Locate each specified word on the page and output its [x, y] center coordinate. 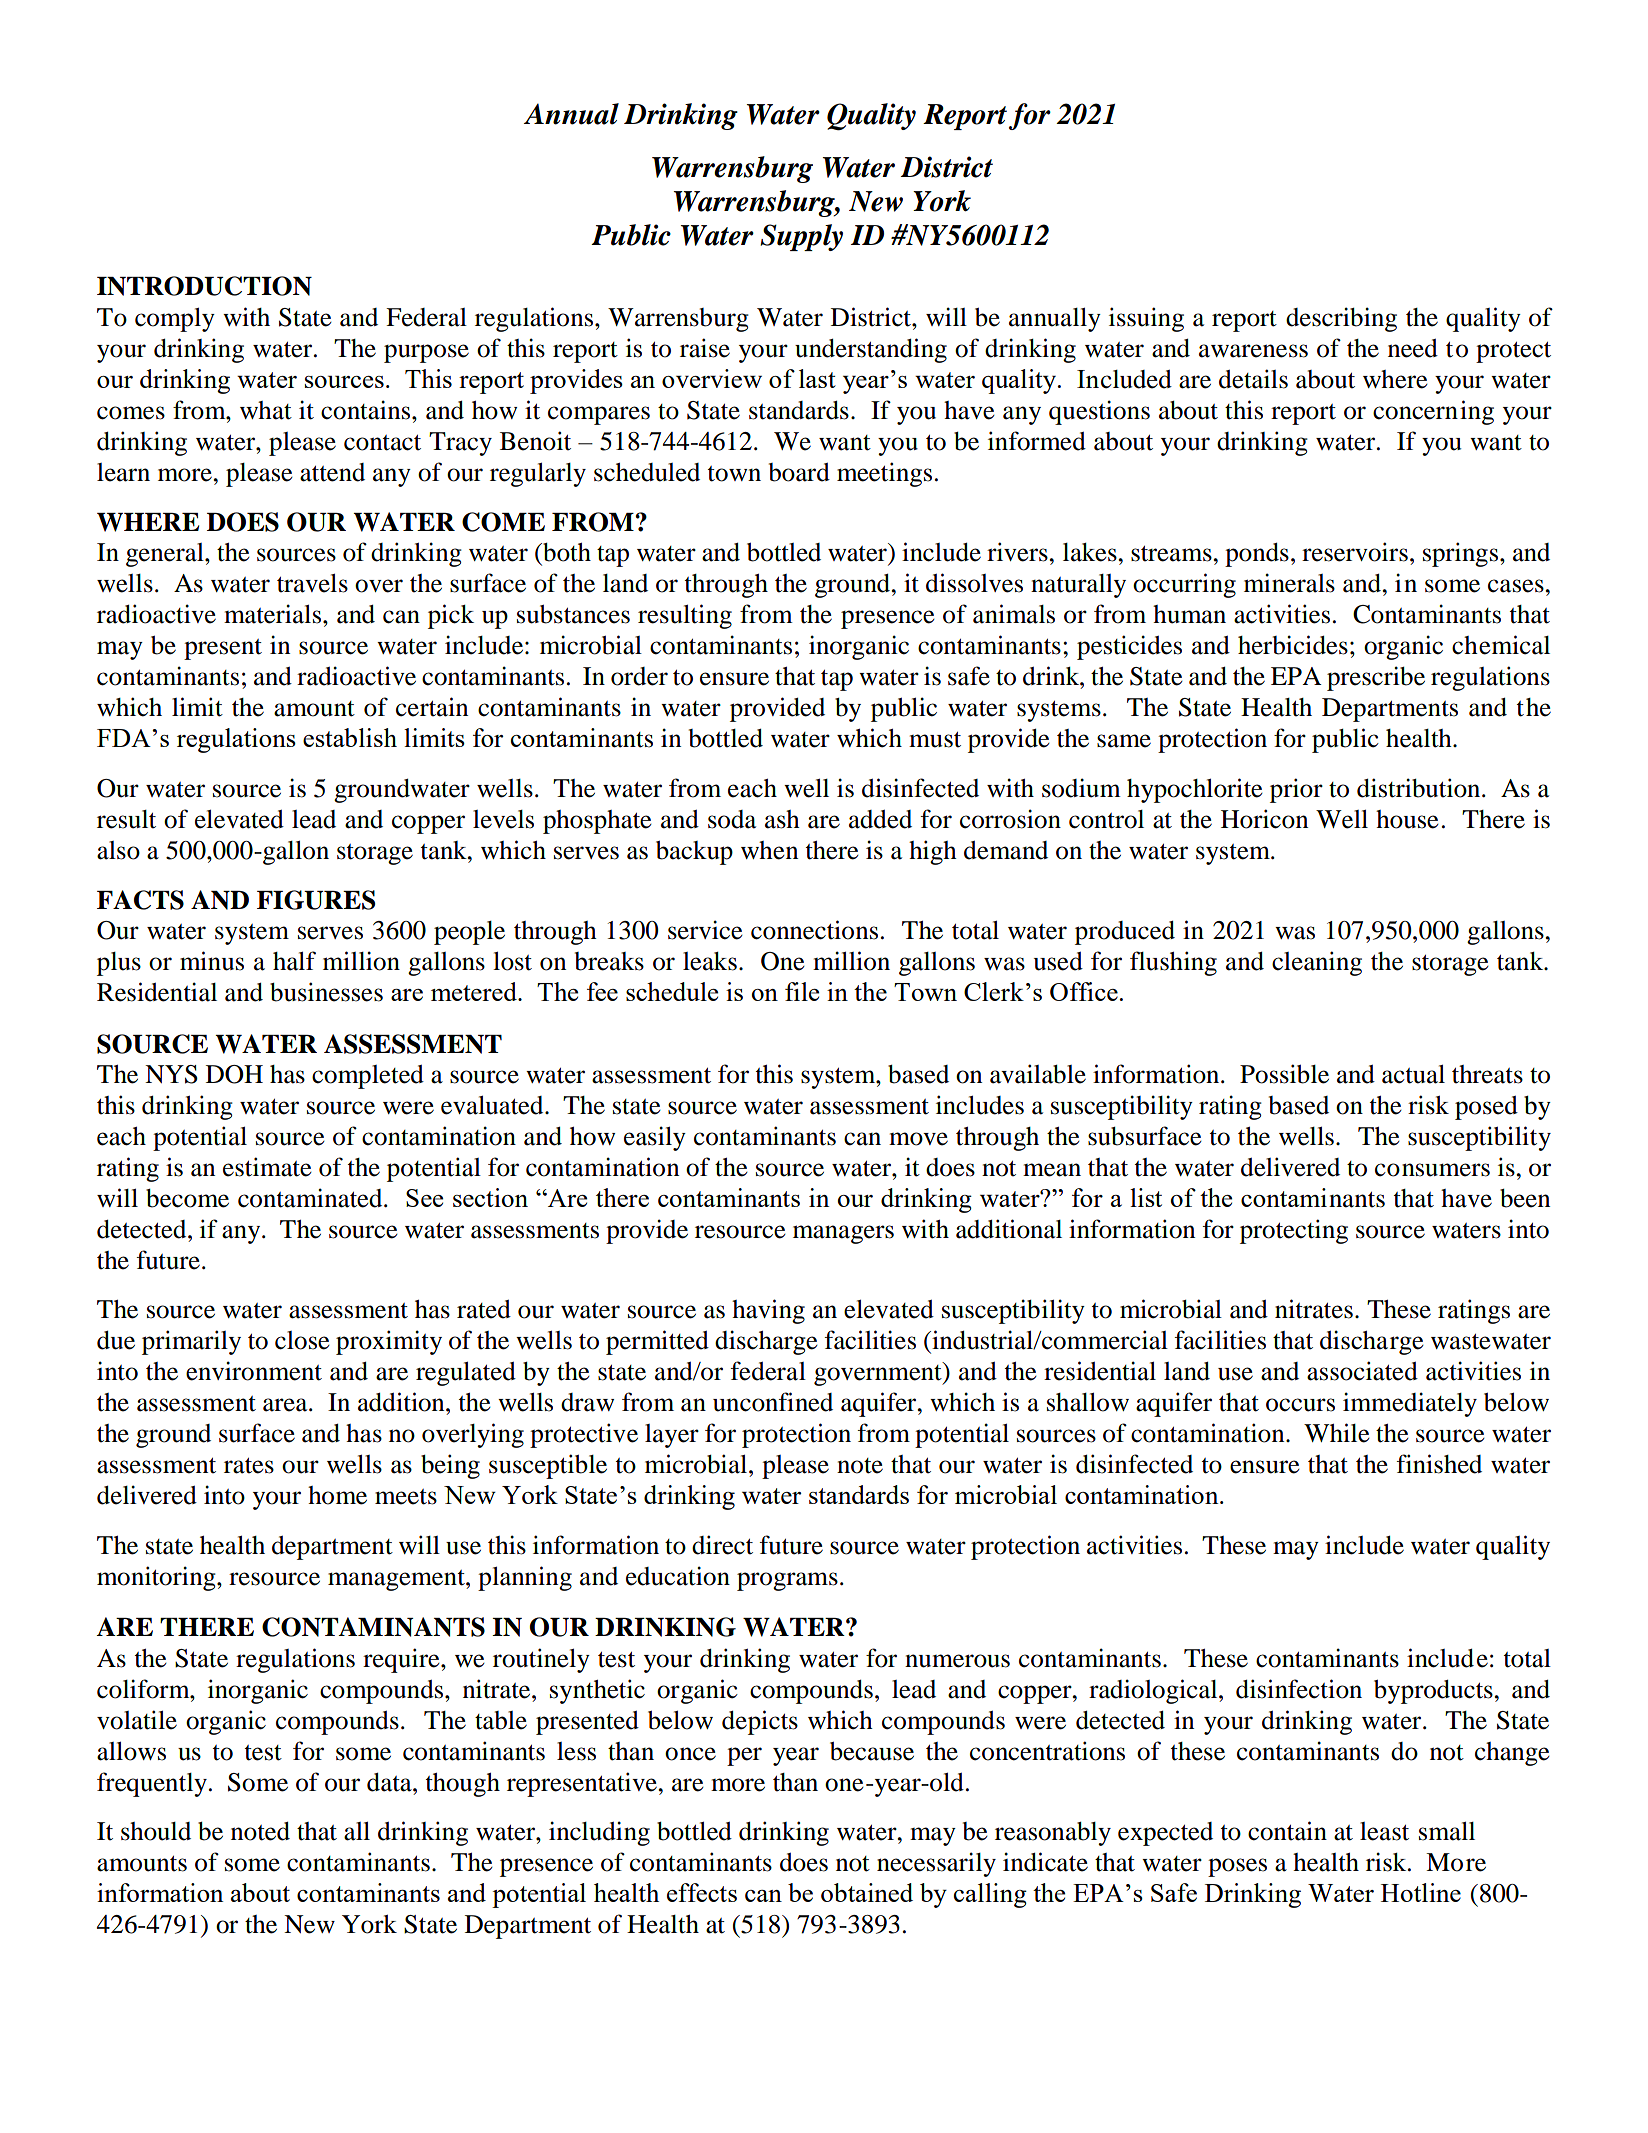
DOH [234, 1074]
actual [1413, 1074]
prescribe [1376, 678]
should [156, 1831]
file [802, 991]
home [337, 1495]
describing [1341, 319]
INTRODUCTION [204, 286]
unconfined [773, 1402]
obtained [867, 1892]
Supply [801, 237]
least [1384, 1831]
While [1337, 1433]
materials [274, 614]
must [935, 740]
